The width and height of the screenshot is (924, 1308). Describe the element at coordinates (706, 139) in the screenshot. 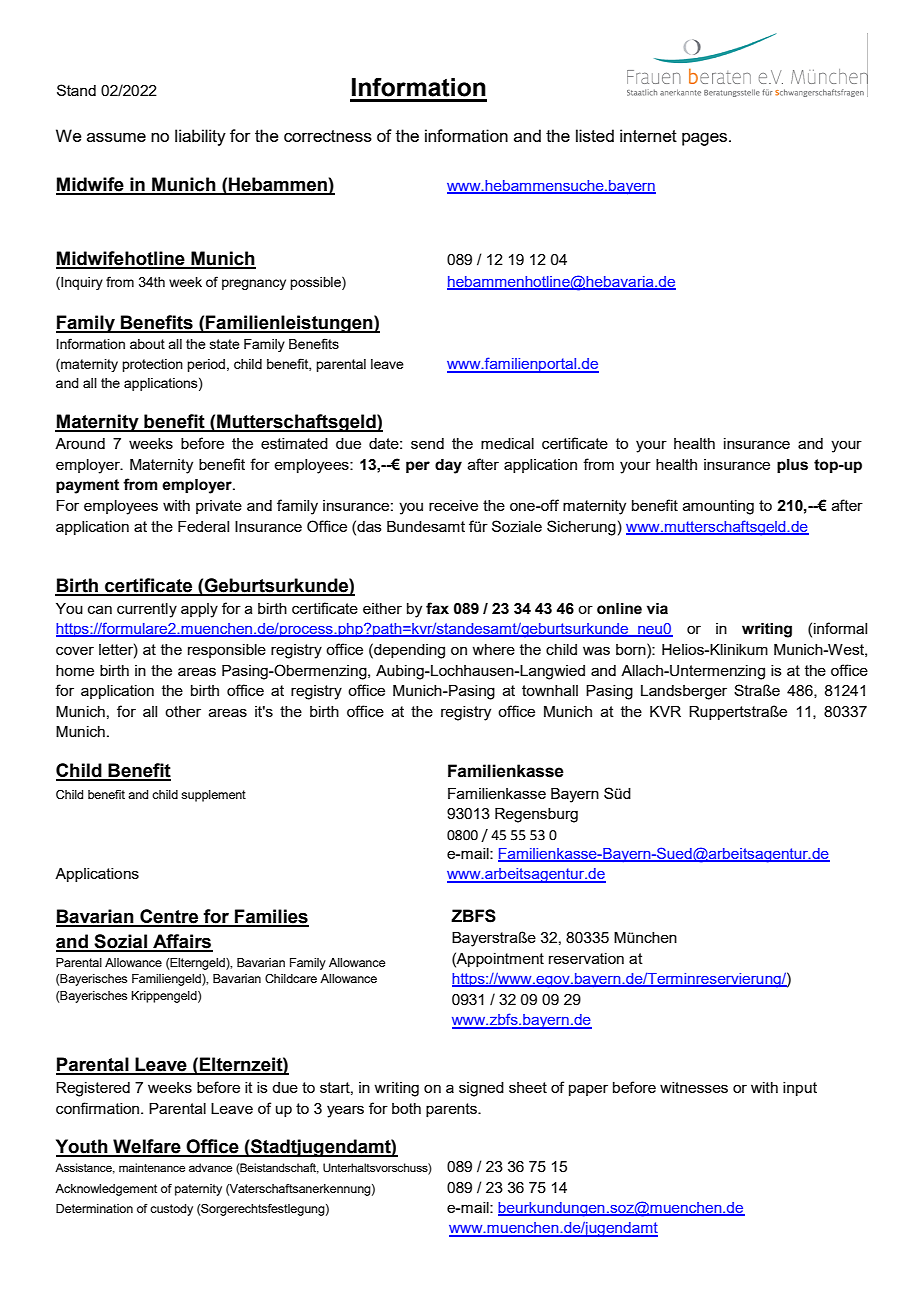

I see `pages` at that location.
